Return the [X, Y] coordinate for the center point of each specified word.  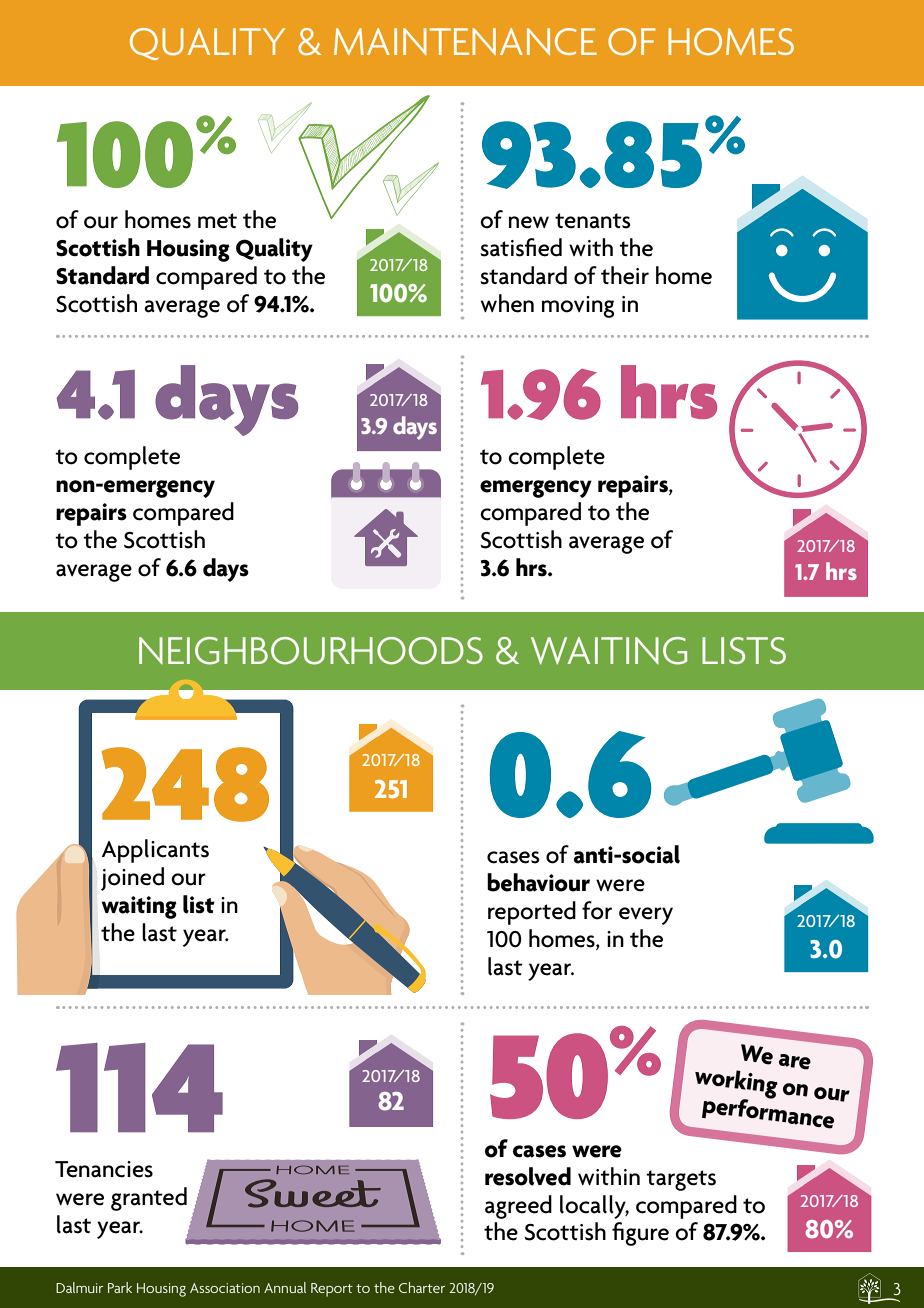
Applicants [155, 851]
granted [149, 1199]
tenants [593, 221]
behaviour [538, 882]
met [217, 221]
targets [681, 1180]
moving [578, 307]
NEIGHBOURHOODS [311, 651]
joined [132, 879]
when [507, 303]
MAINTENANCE [465, 41]
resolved [528, 1176]
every [646, 916]
